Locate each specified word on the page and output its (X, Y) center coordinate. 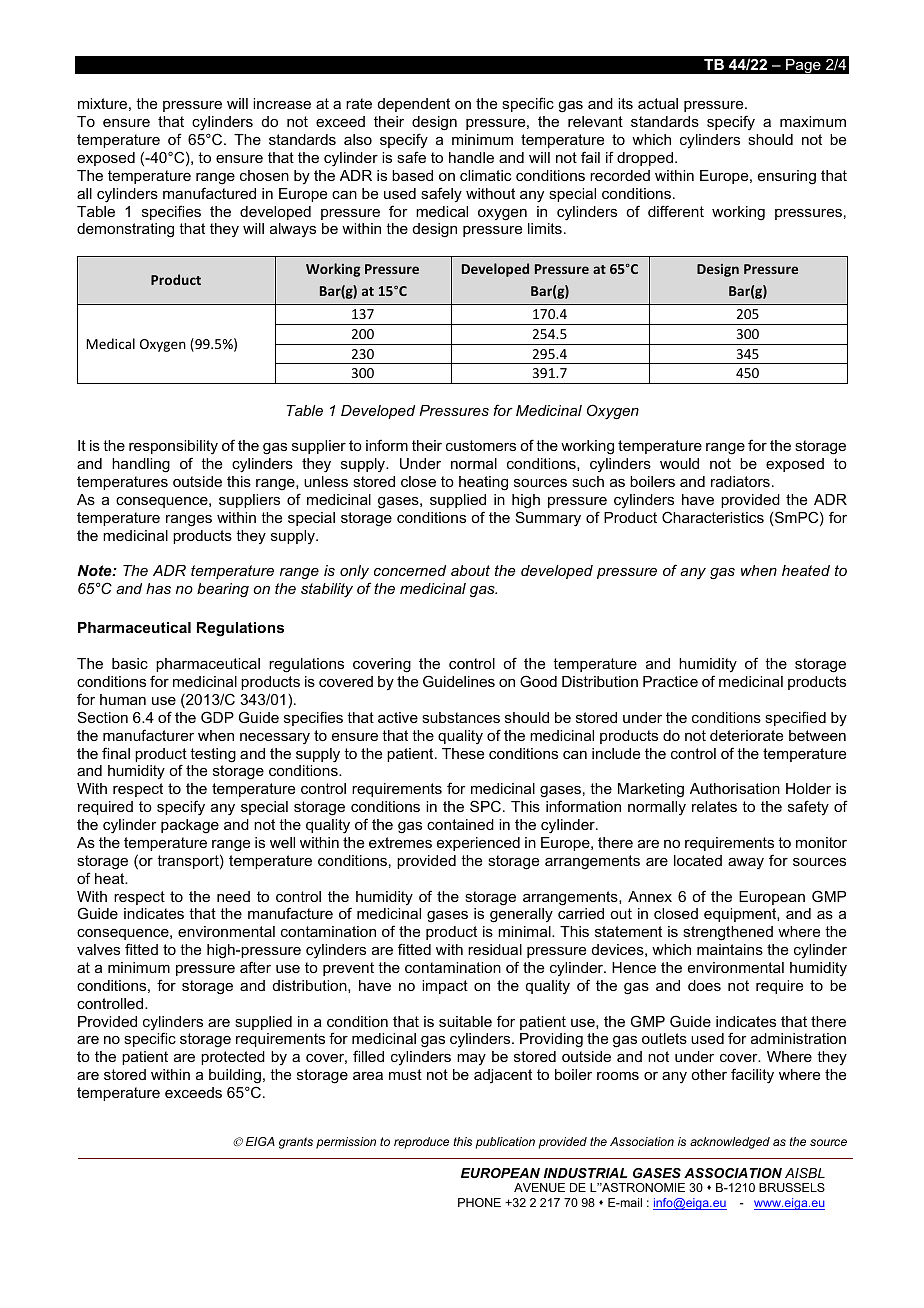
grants (296, 1143)
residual (495, 949)
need (233, 896)
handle (471, 157)
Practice (670, 681)
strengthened (728, 933)
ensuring (787, 177)
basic (130, 663)
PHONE (479, 1202)
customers (481, 445)
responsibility (173, 449)
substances (461, 717)
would (679, 463)
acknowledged (730, 1143)
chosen (264, 175)
